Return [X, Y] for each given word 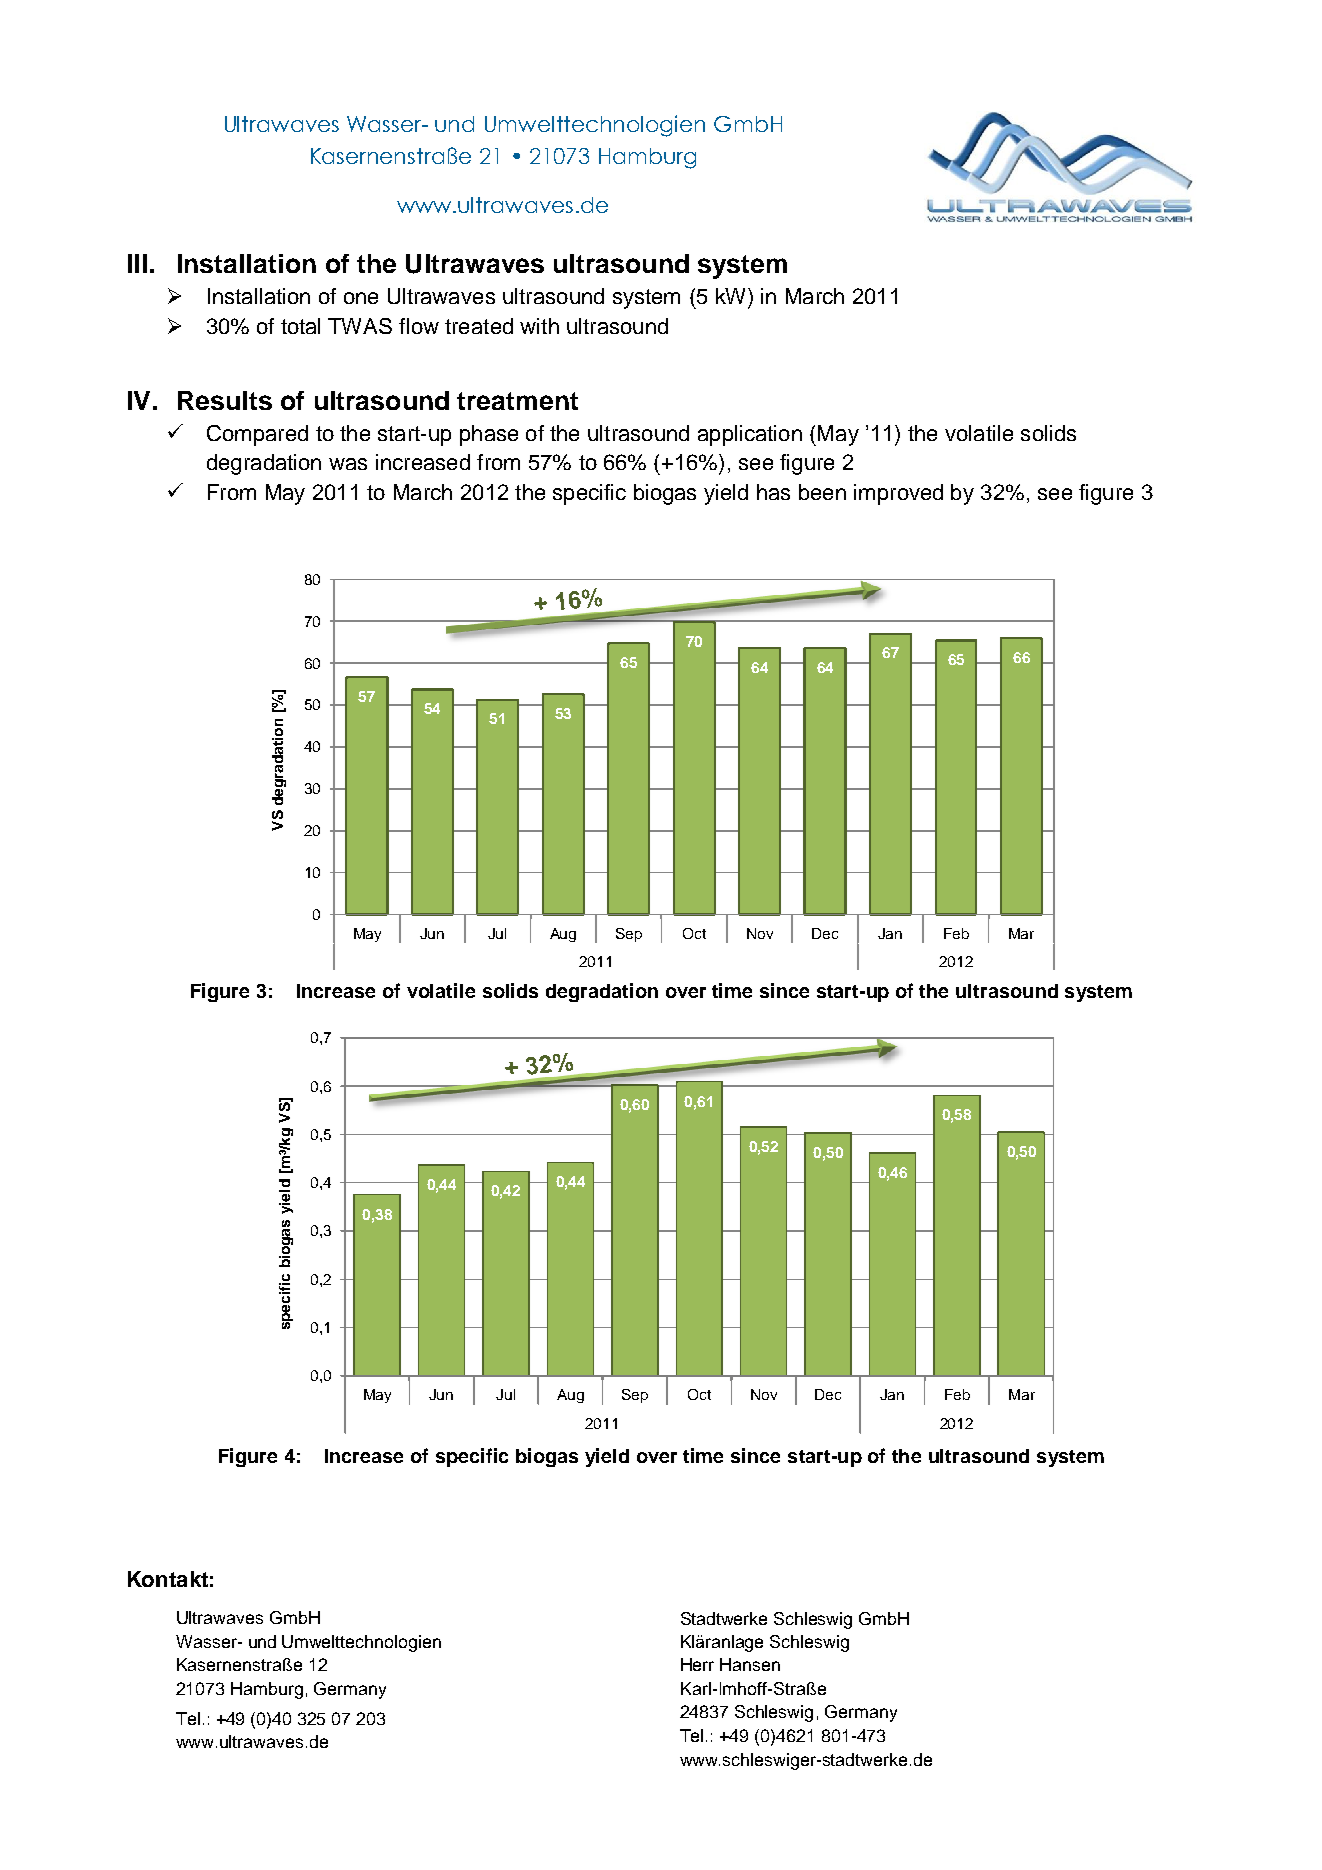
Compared [257, 435]
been [822, 492]
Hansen [750, 1664]
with [539, 326]
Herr [697, 1664]
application [750, 435]
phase [489, 435]
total [300, 326]
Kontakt [168, 1579]
